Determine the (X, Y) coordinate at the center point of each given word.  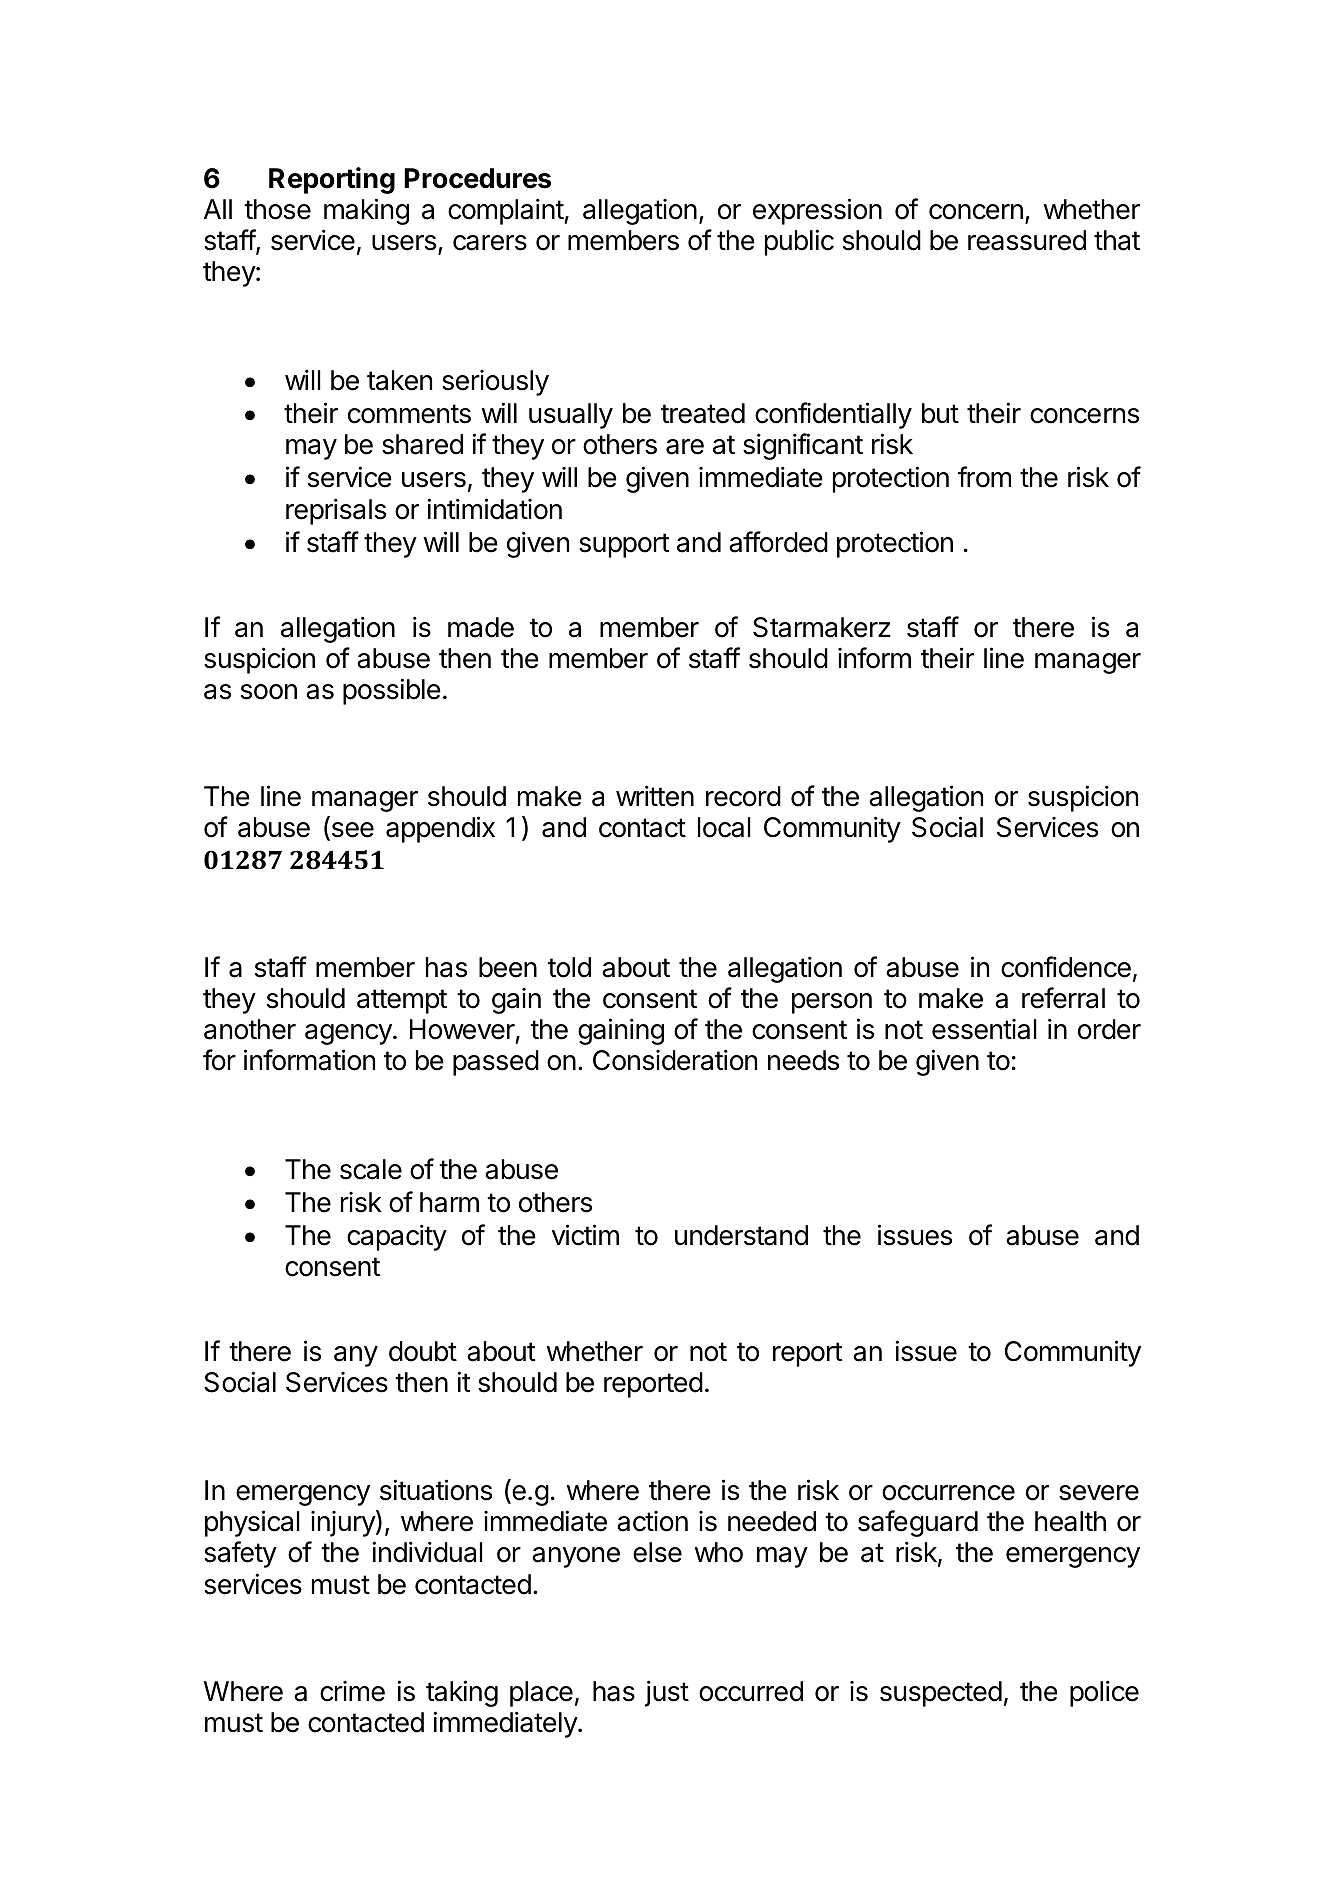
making (366, 211)
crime (352, 1691)
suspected (941, 1694)
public (799, 242)
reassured (1027, 240)
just (667, 1693)
